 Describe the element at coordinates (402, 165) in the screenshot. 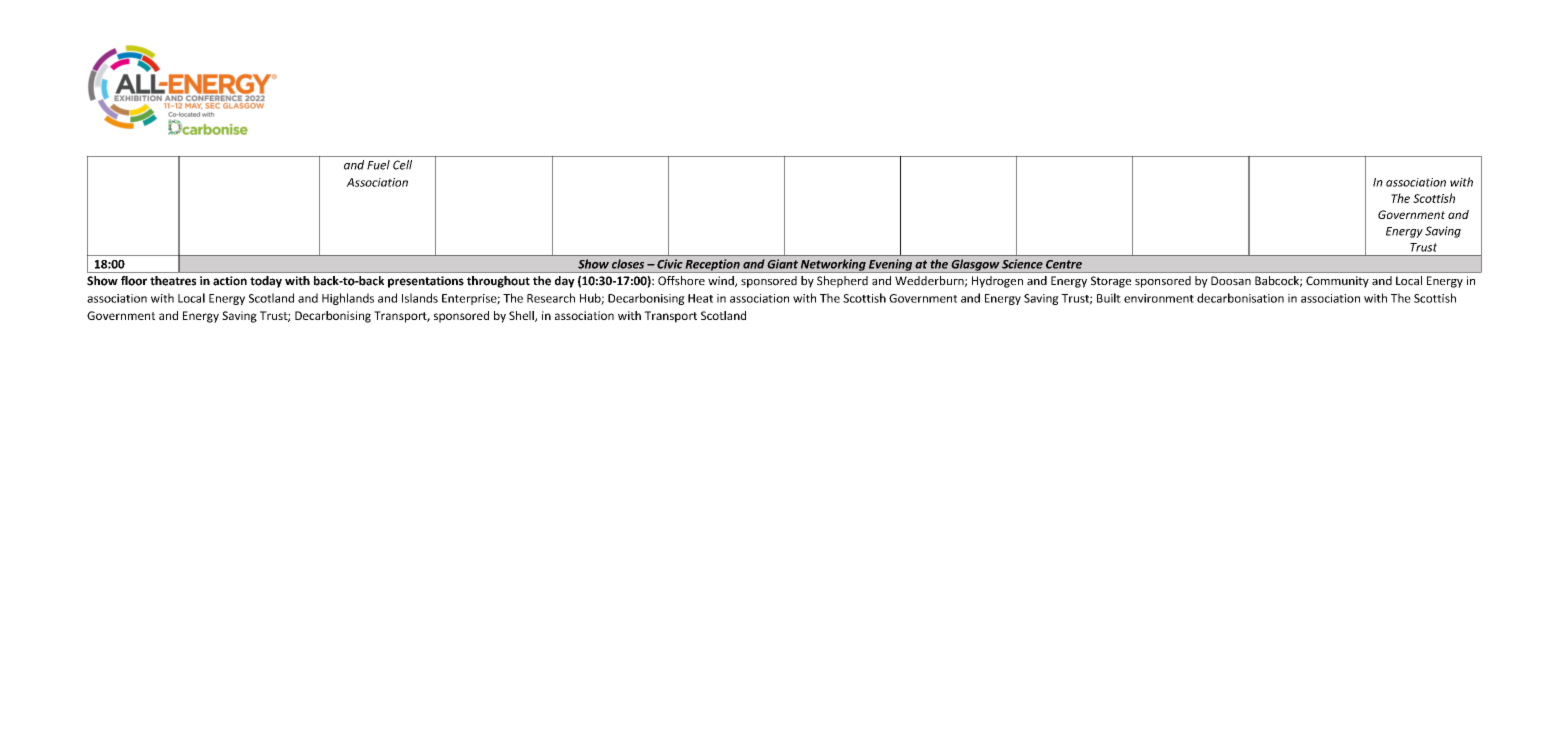

I see `Cell` at that location.
